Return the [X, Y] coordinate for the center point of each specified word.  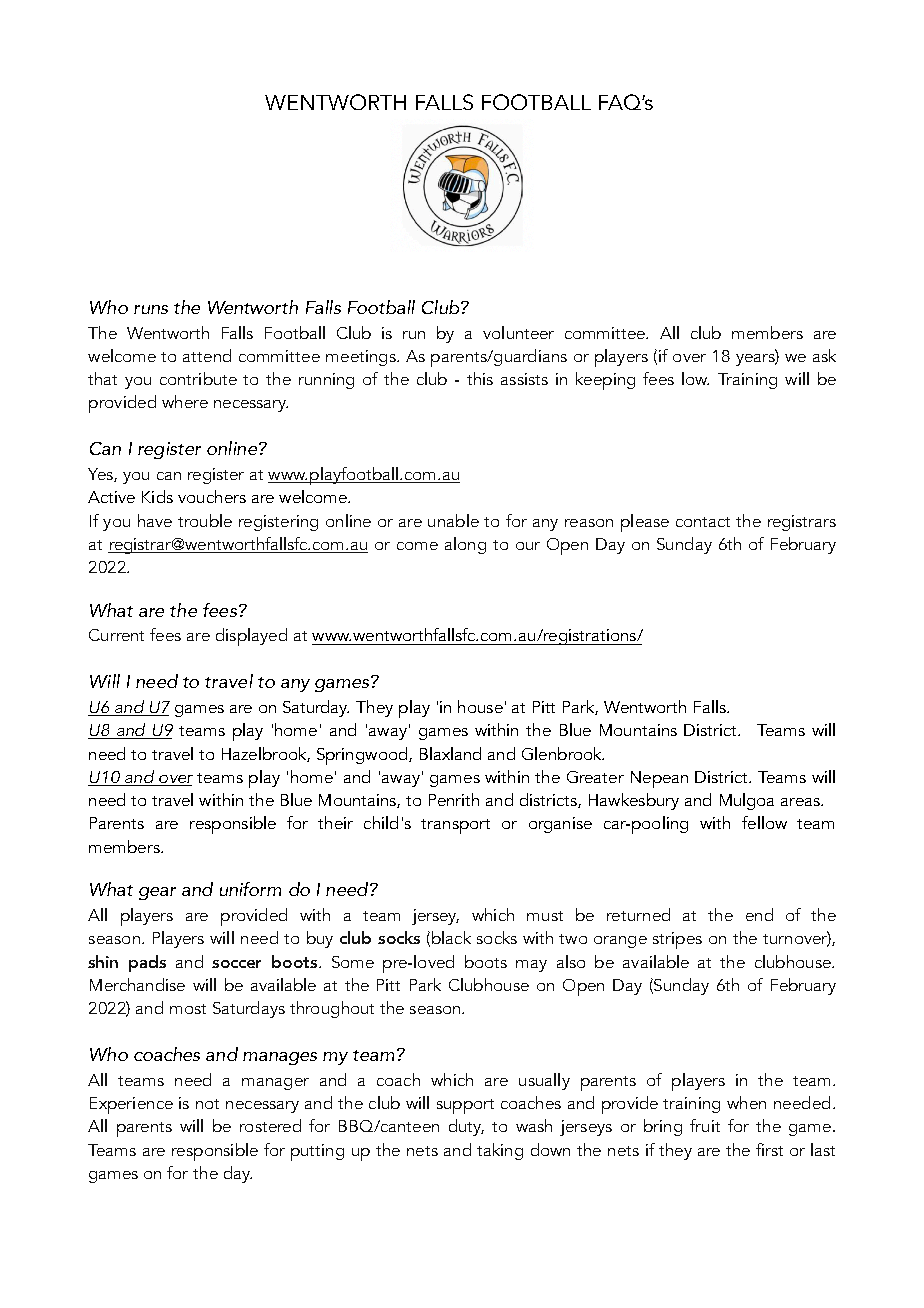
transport [455, 826]
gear [157, 893]
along [465, 545]
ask [824, 355]
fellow [764, 822]
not [207, 1104]
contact [703, 522]
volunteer [518, 332]
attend [207, 355]
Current [116, 635]
